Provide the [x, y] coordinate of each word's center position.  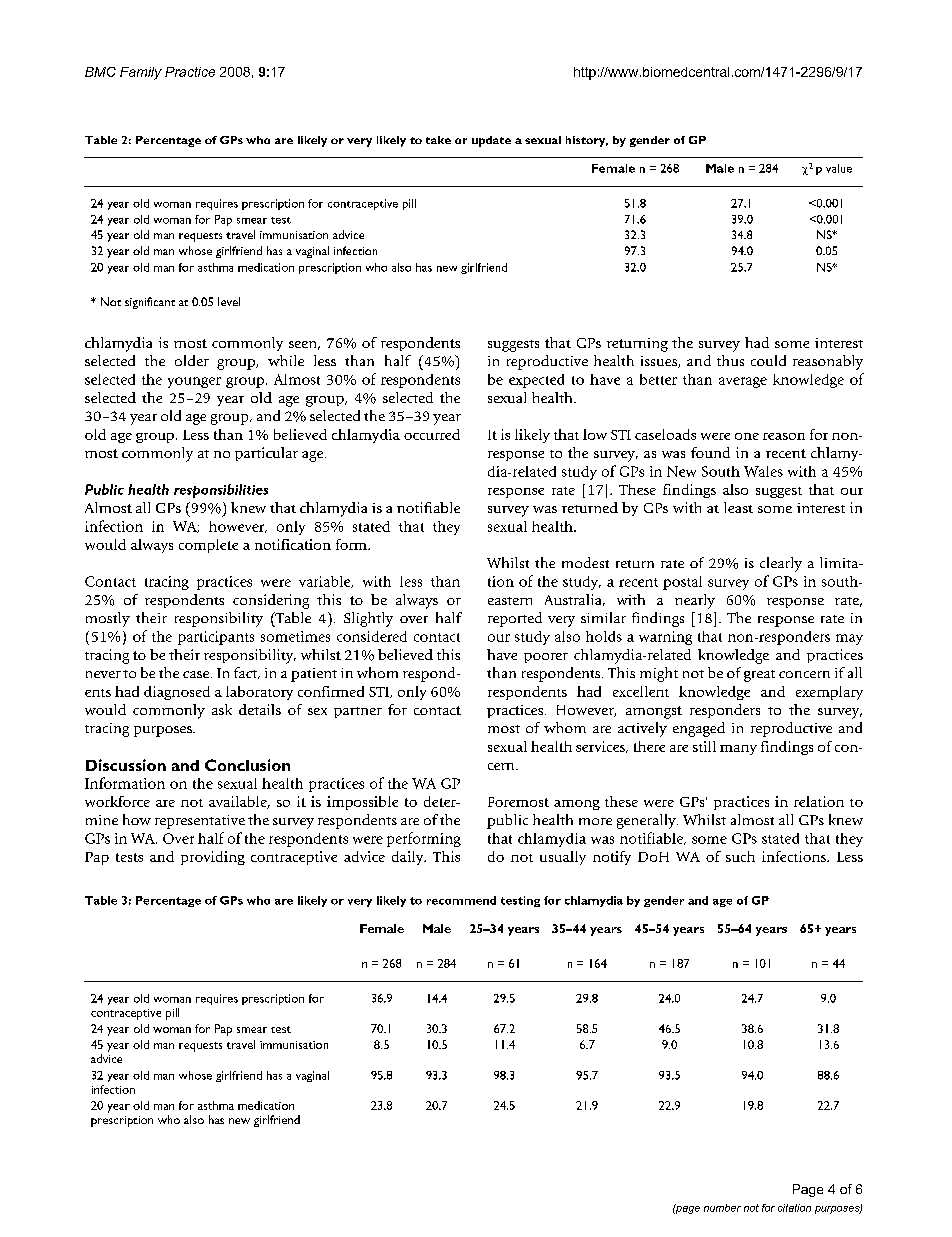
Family [141, 73]
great [759, 676]
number [722, 1208]
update [491, 141]
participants [216, 638]
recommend [461, 900]
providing [213, 858]
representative [200, 822]
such [740, 856]
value [839, 168]
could [768, 360]
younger [194, 382]
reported [515, 619]
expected [536, 381]
